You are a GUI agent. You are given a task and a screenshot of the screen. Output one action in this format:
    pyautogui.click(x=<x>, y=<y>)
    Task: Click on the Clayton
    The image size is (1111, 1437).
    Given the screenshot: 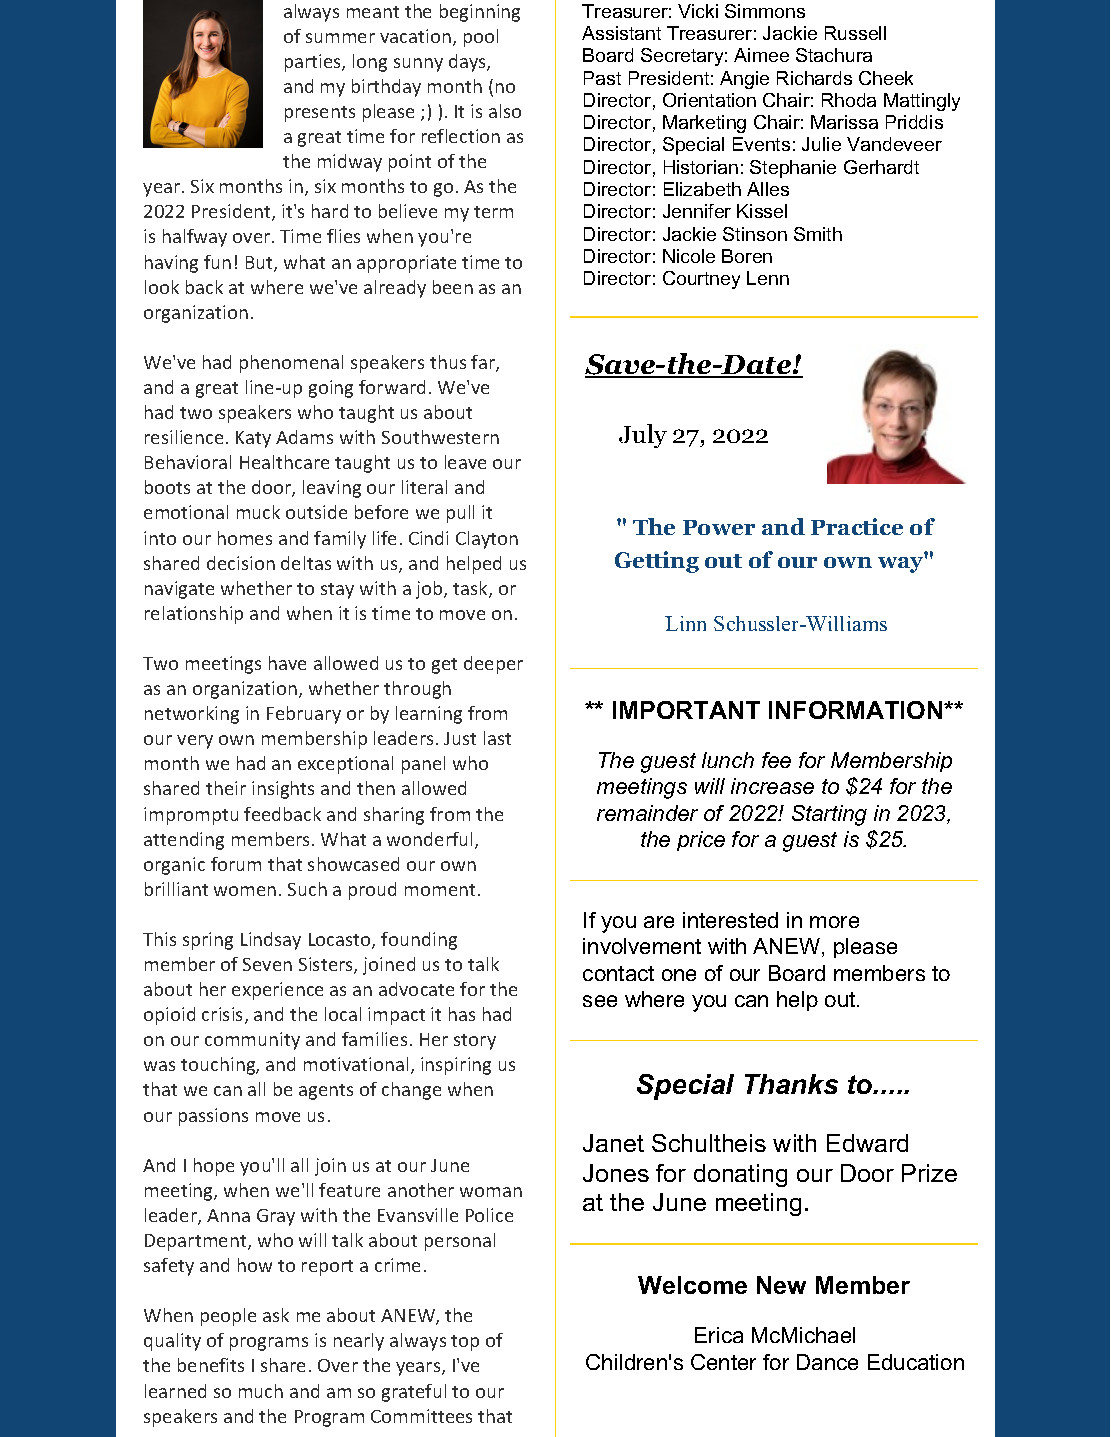 What is the action you would take?
    pyautogui.click(x=487, y=540)
